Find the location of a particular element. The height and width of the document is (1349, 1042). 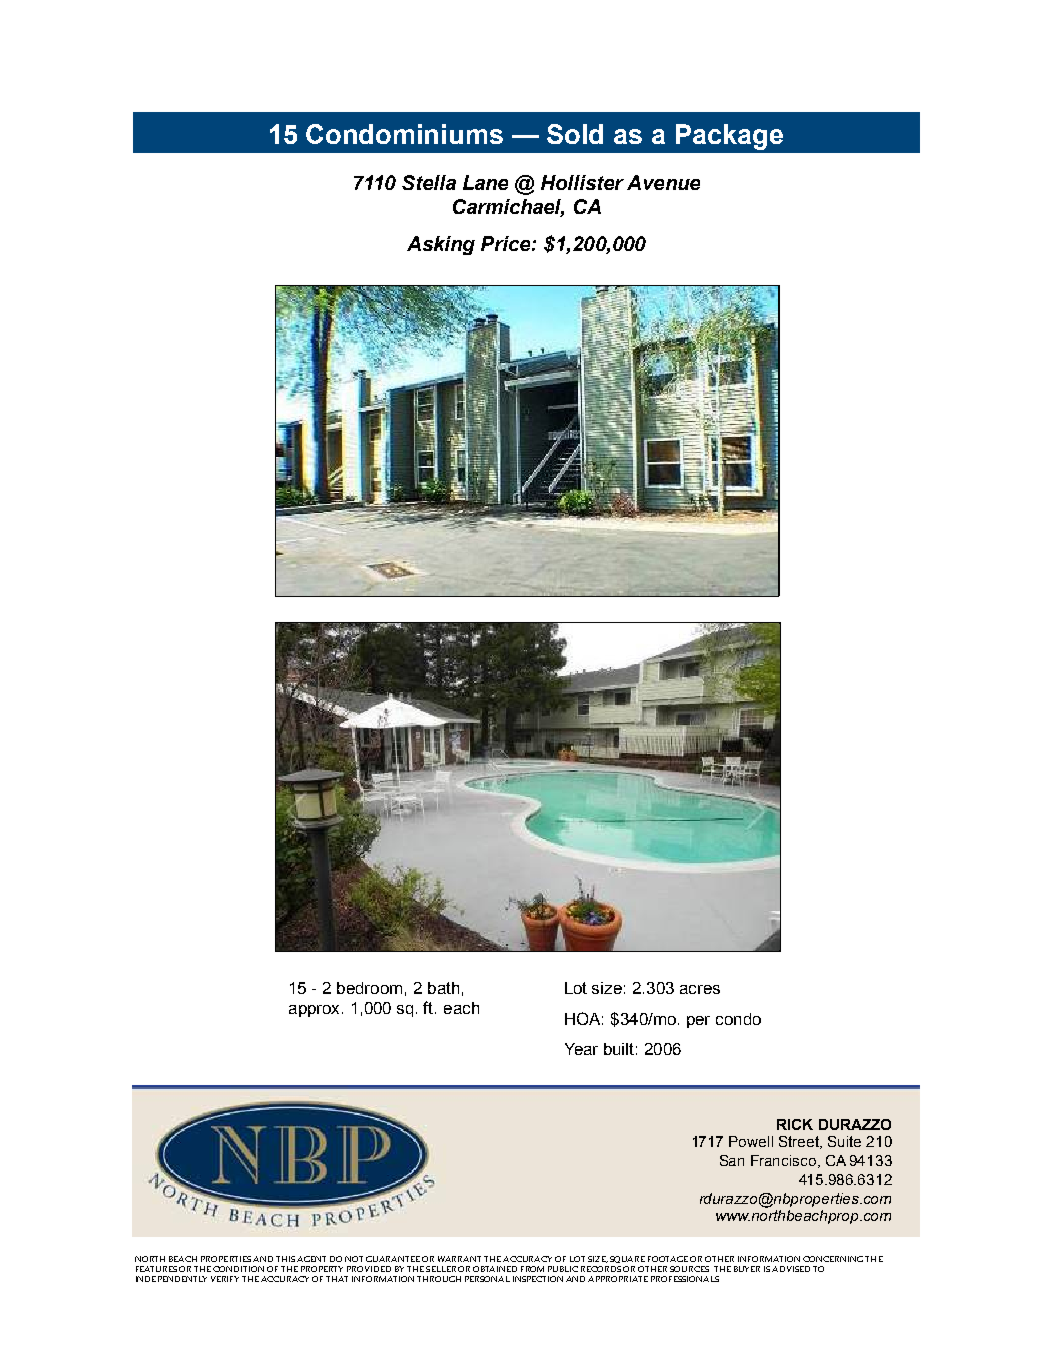

Package is located at coordinates (729, 137).
